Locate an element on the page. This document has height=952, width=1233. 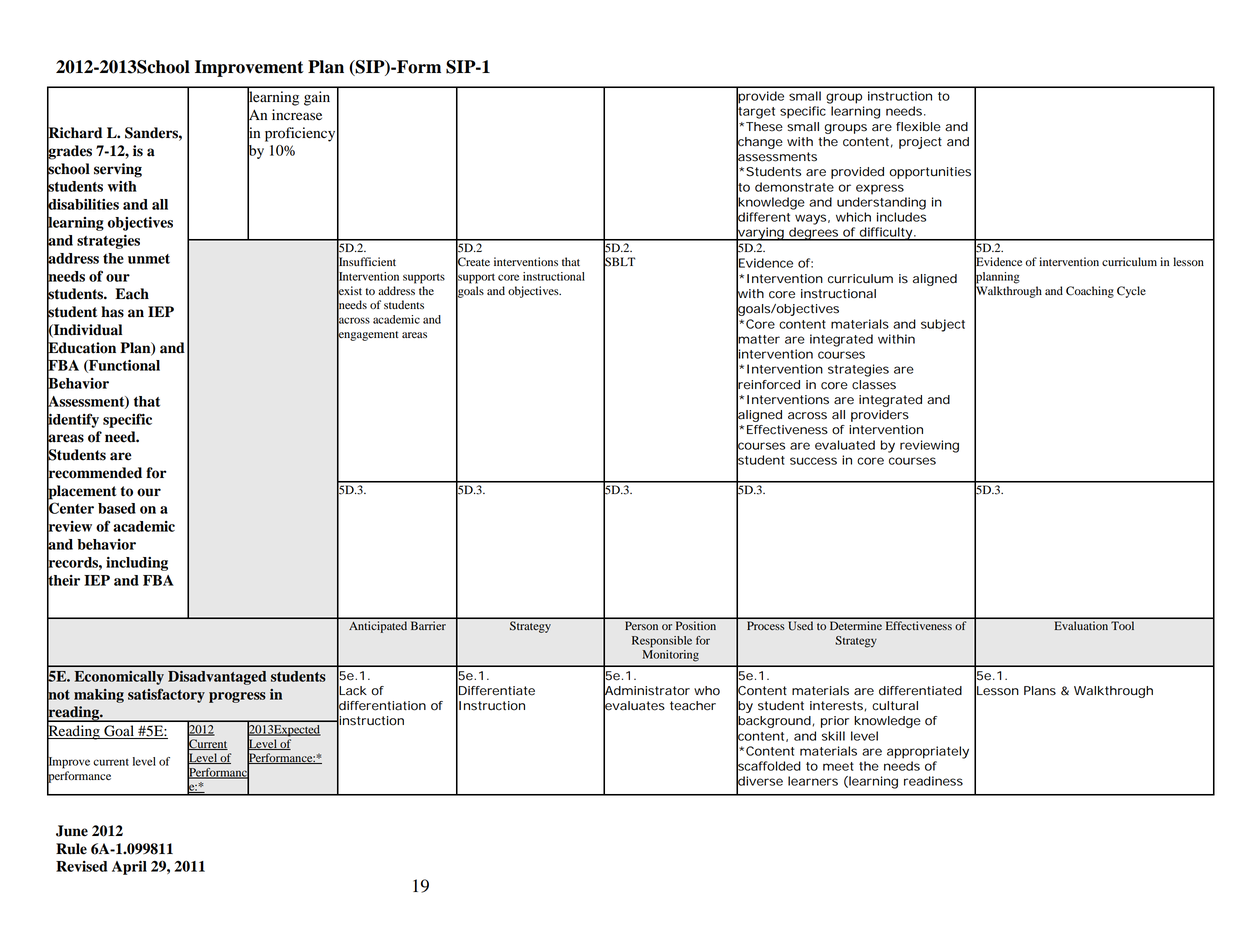
recommended is located at coordinates (94, 473).
